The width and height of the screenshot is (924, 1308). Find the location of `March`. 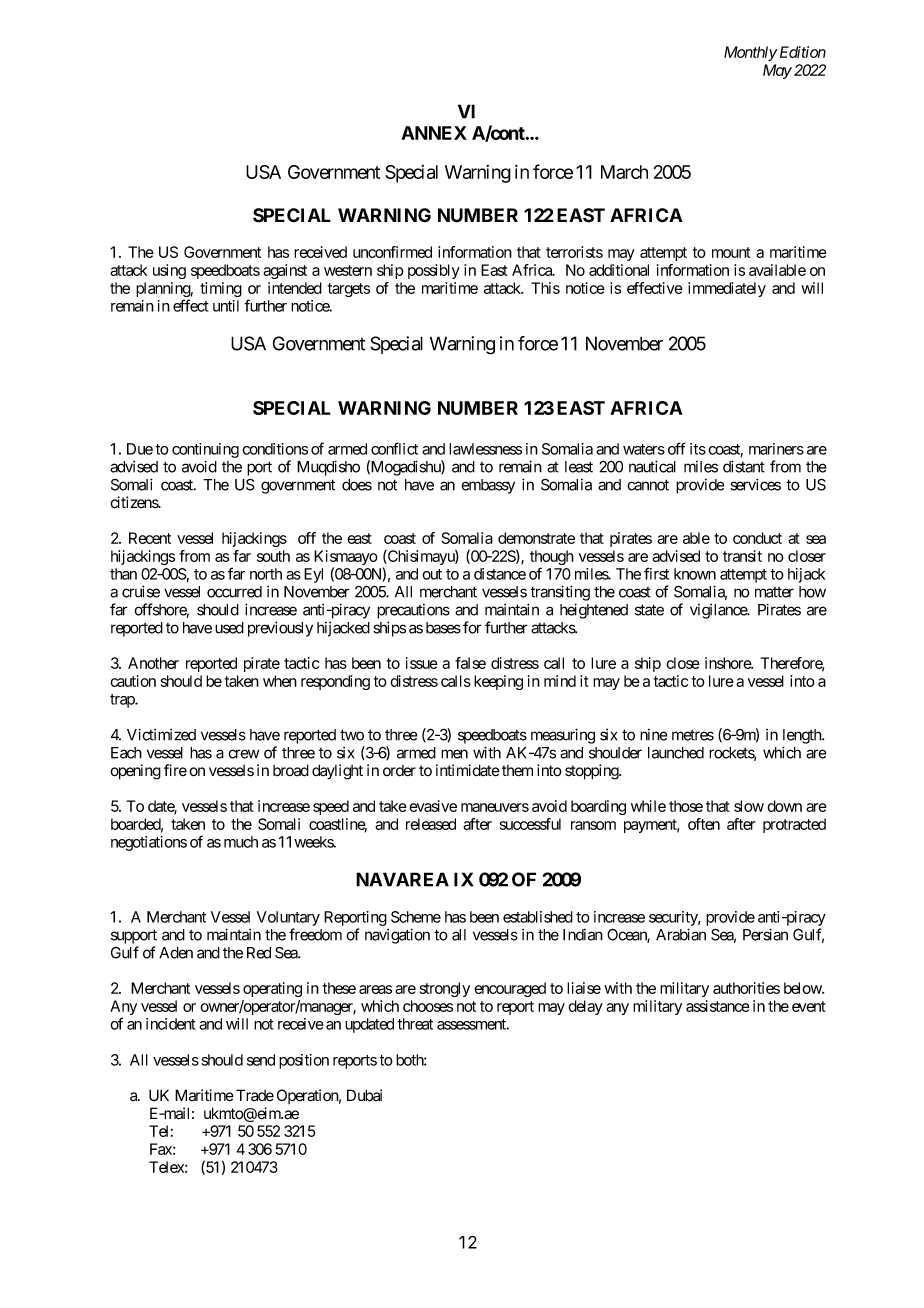

March is located at coordinates (624, 172).
